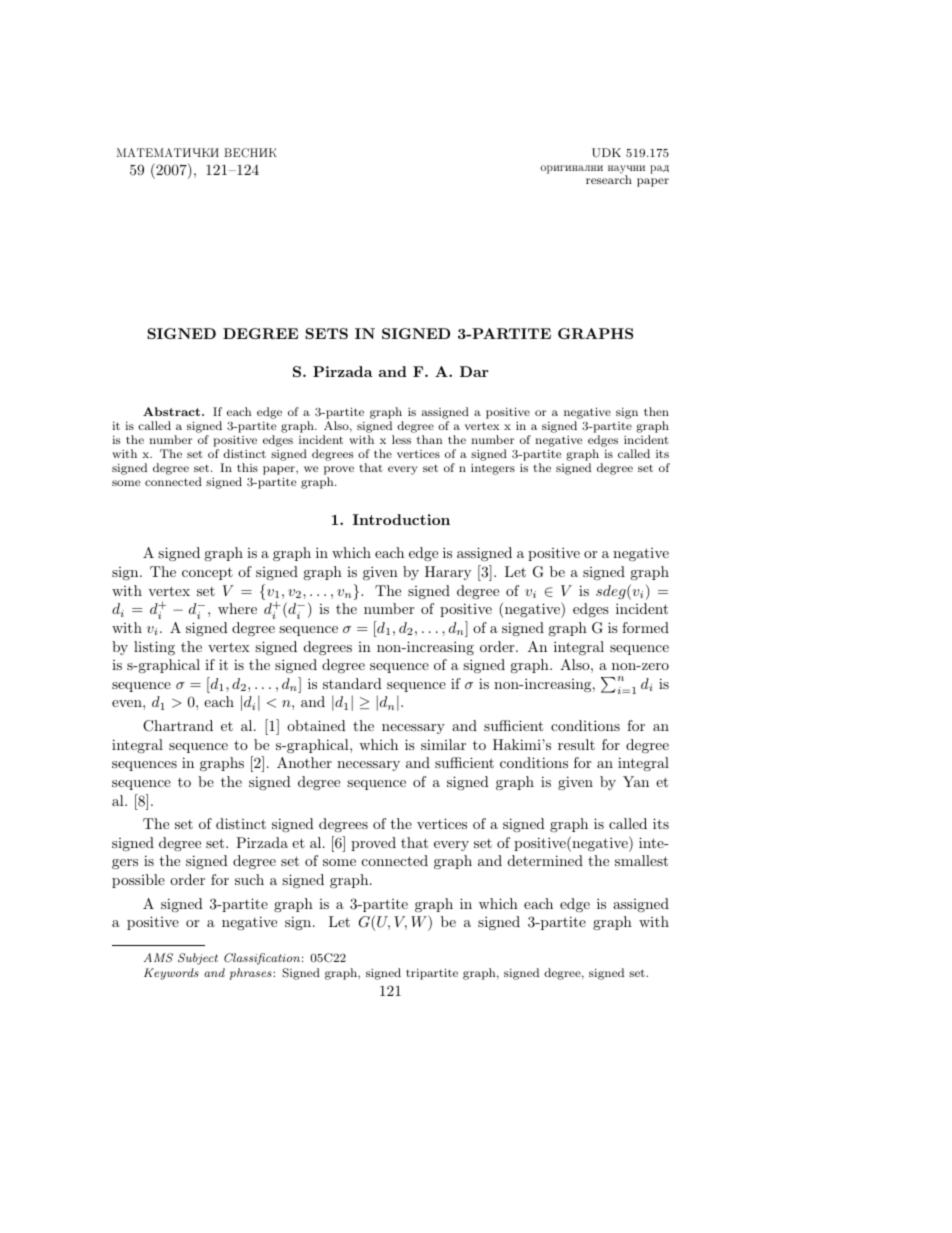 The height and width of the image is (1233, 952). I want to click on UDK, so click(606, 153).
